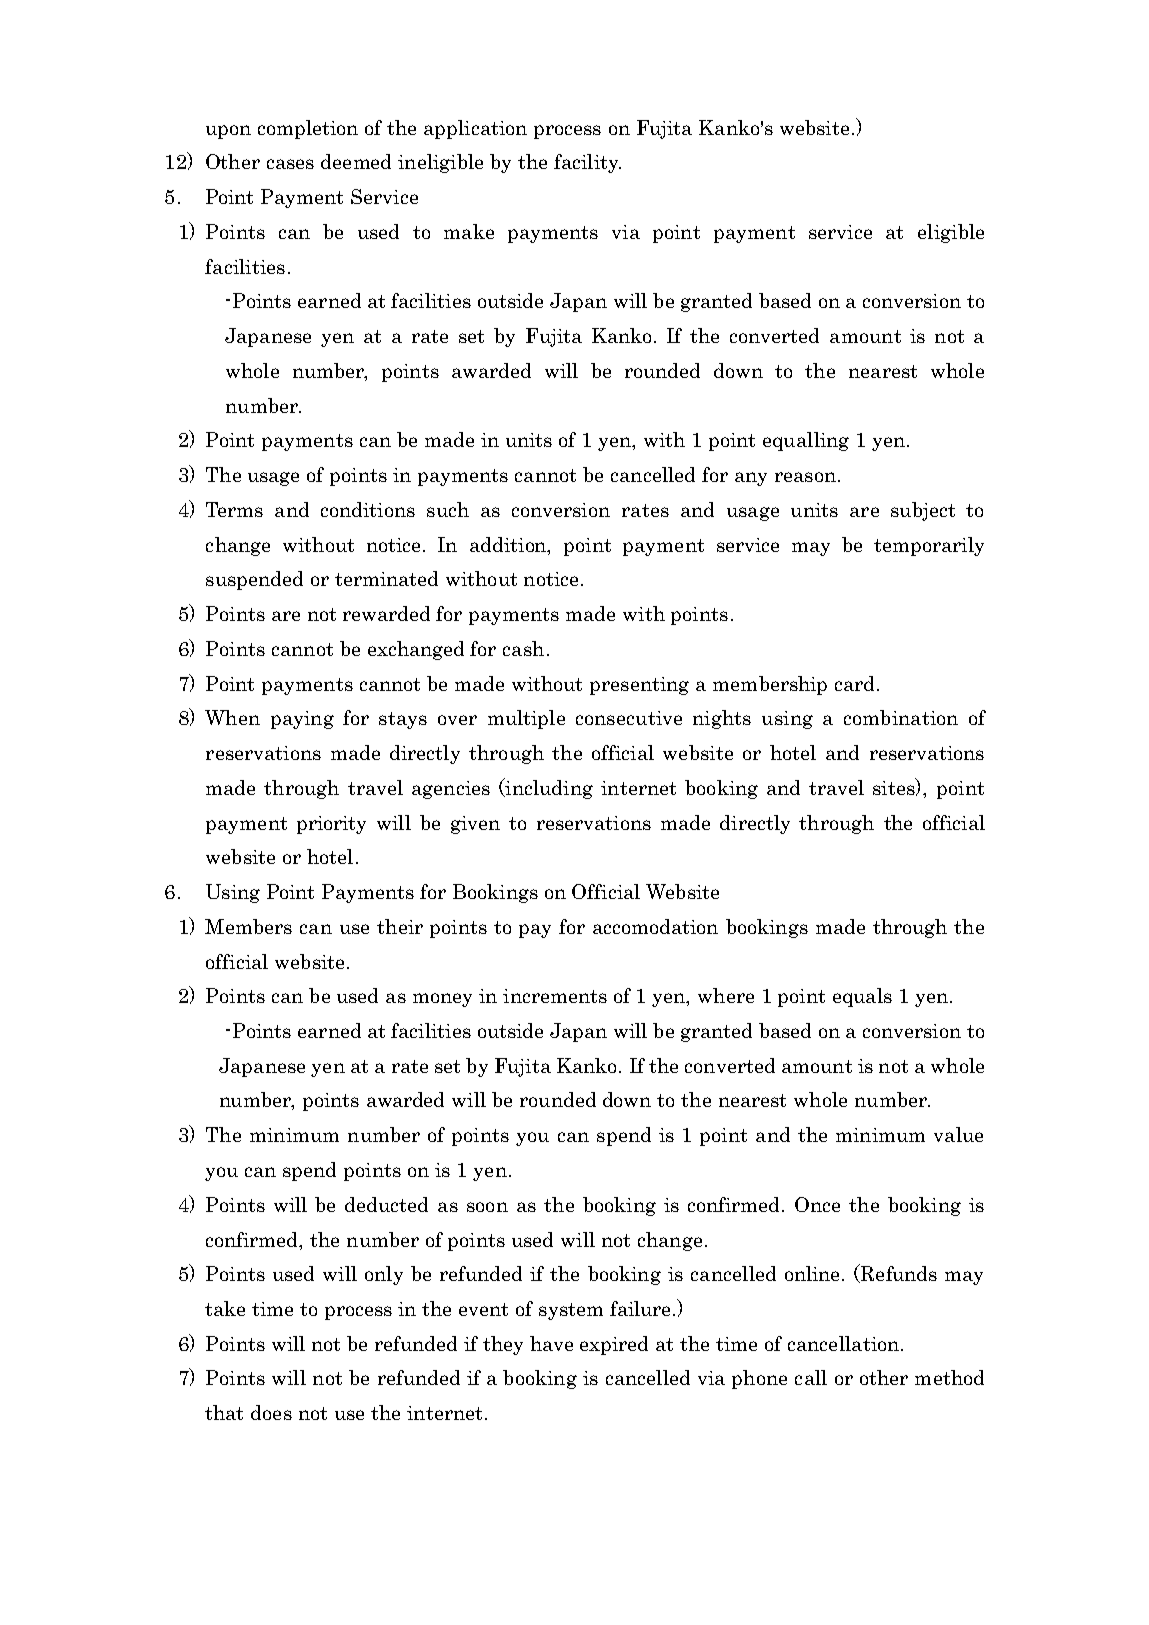 The height and width of the screenshot is (1625, 1149). What do you see at coordinates (587, 163) in the screenshot?
I see `facility` at bounding box center [587, 163].
